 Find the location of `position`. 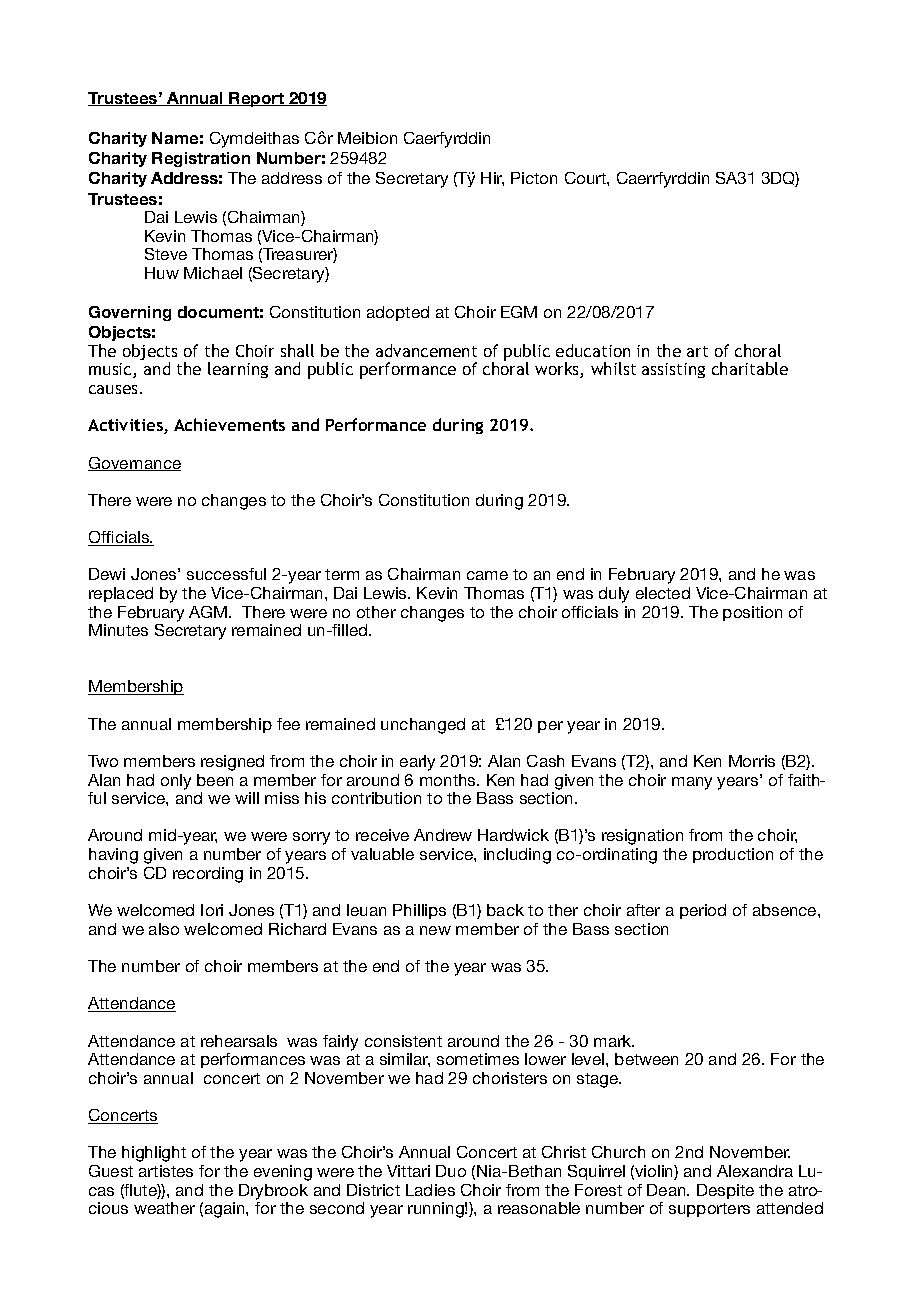

position is located at coordinates (752, 613).
